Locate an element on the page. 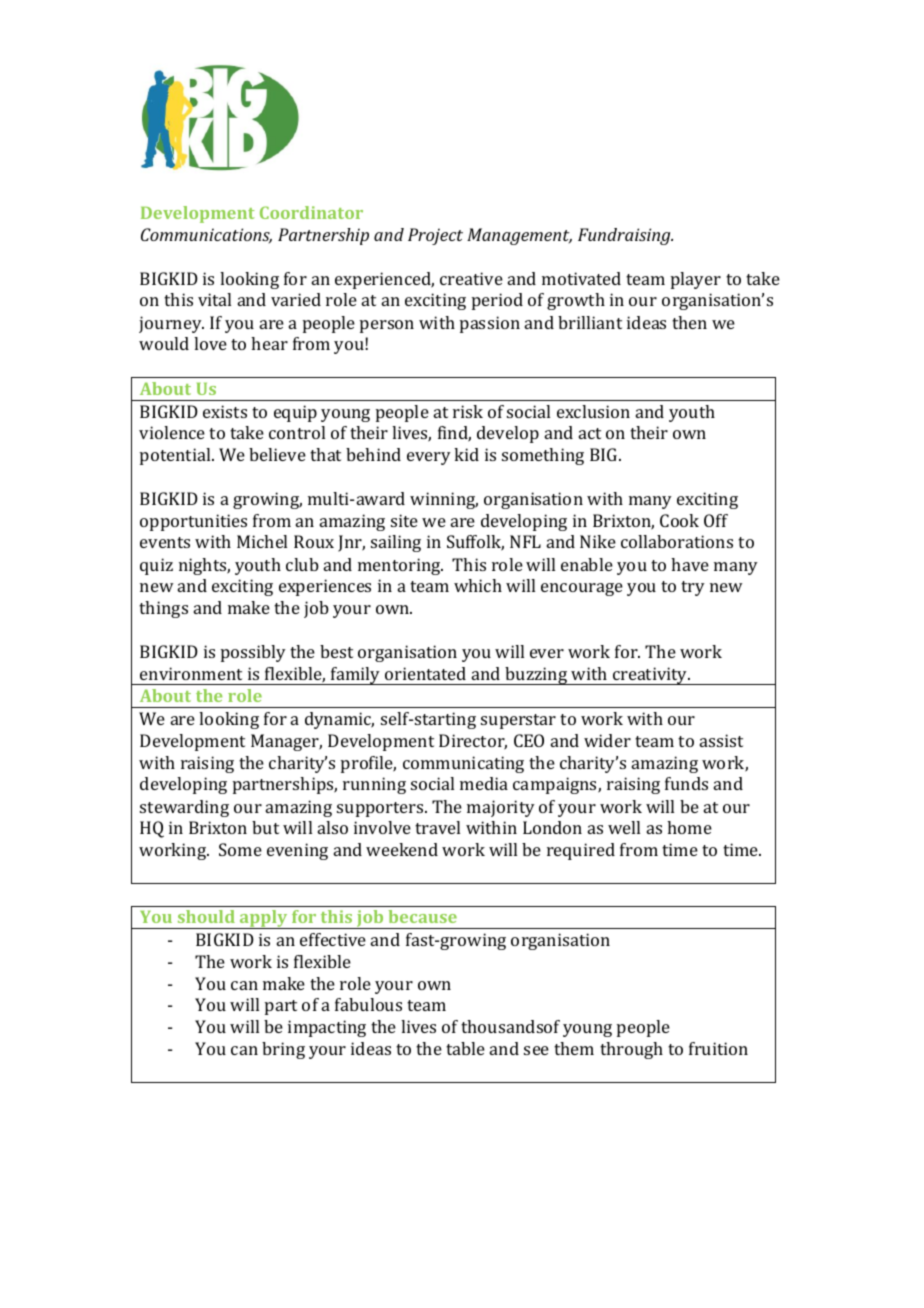  orientated is located at coordinates (425, 673).
